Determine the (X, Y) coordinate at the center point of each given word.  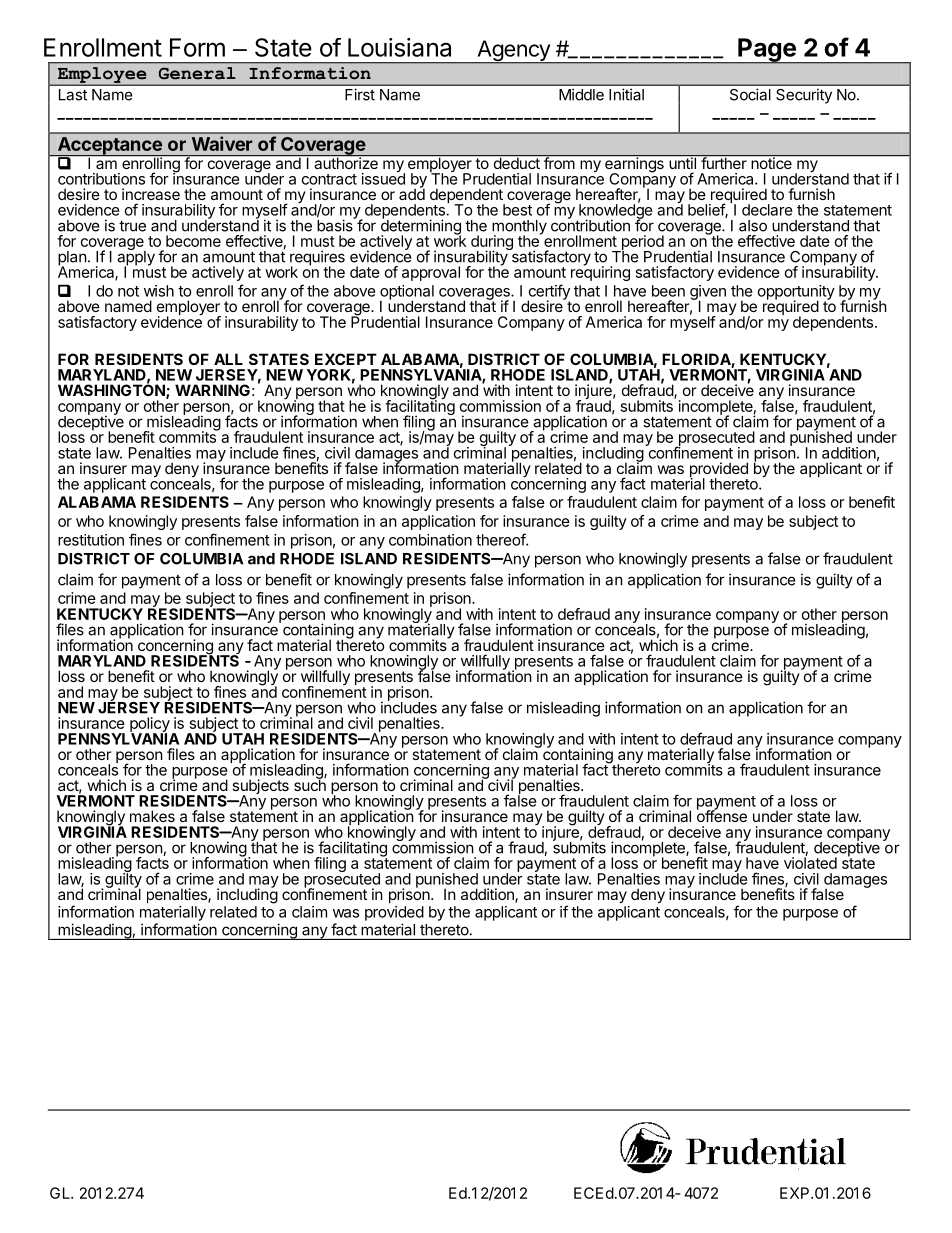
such (310, 784)
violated (810, 862)
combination (430, 540)
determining (419, 227)
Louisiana (399, 47)
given (708, 293)
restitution (91, 540)
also (753, 226)
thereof (501, 539)
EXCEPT (346, 359)
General (197, 73)
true (132, 226)
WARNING (212, 390)
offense (722, 815)
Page (767, 51)
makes (152, 816)
